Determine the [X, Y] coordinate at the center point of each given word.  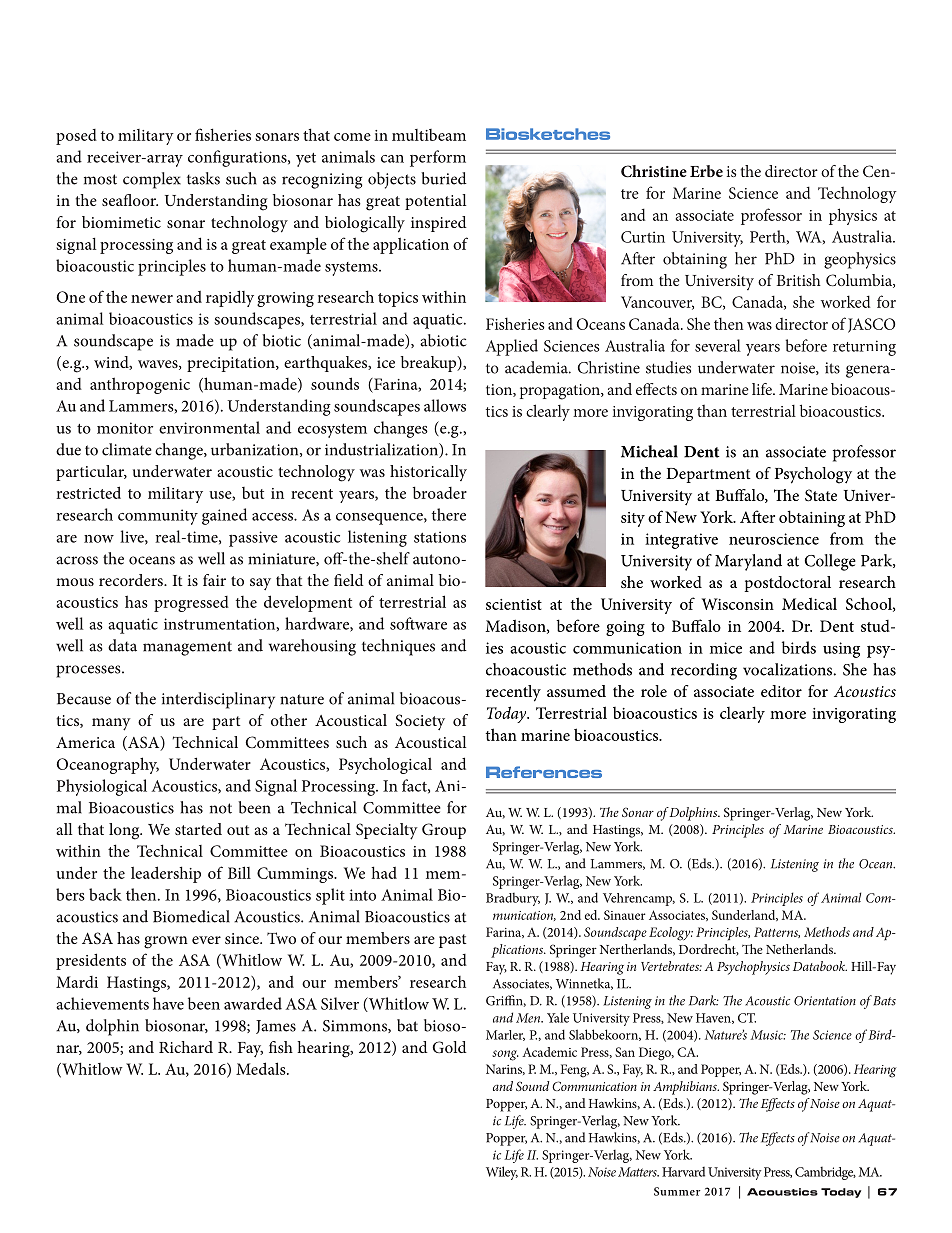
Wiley [502, 1173]
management [187, 648]
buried [444, 178]
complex [152, 180]
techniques [398, 647]
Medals [262, 1068]
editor [781, 691]
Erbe [706, 171]
